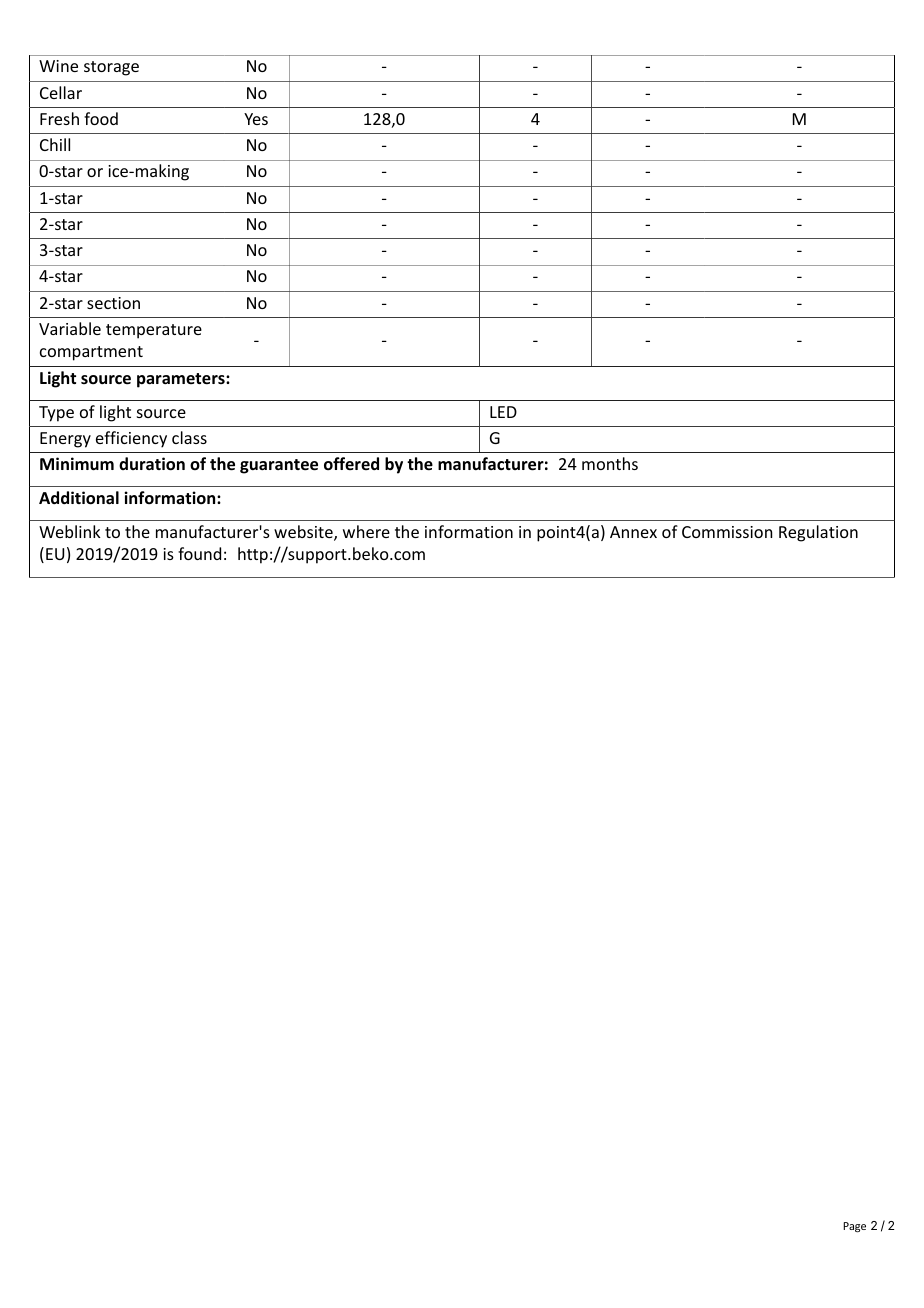 Image resolution: width=924 pixels, height=1308 pixels. What do you see at coordinates (727, 532) in the screenshot?
I see `Commission` at bounding box center [727, 532].
